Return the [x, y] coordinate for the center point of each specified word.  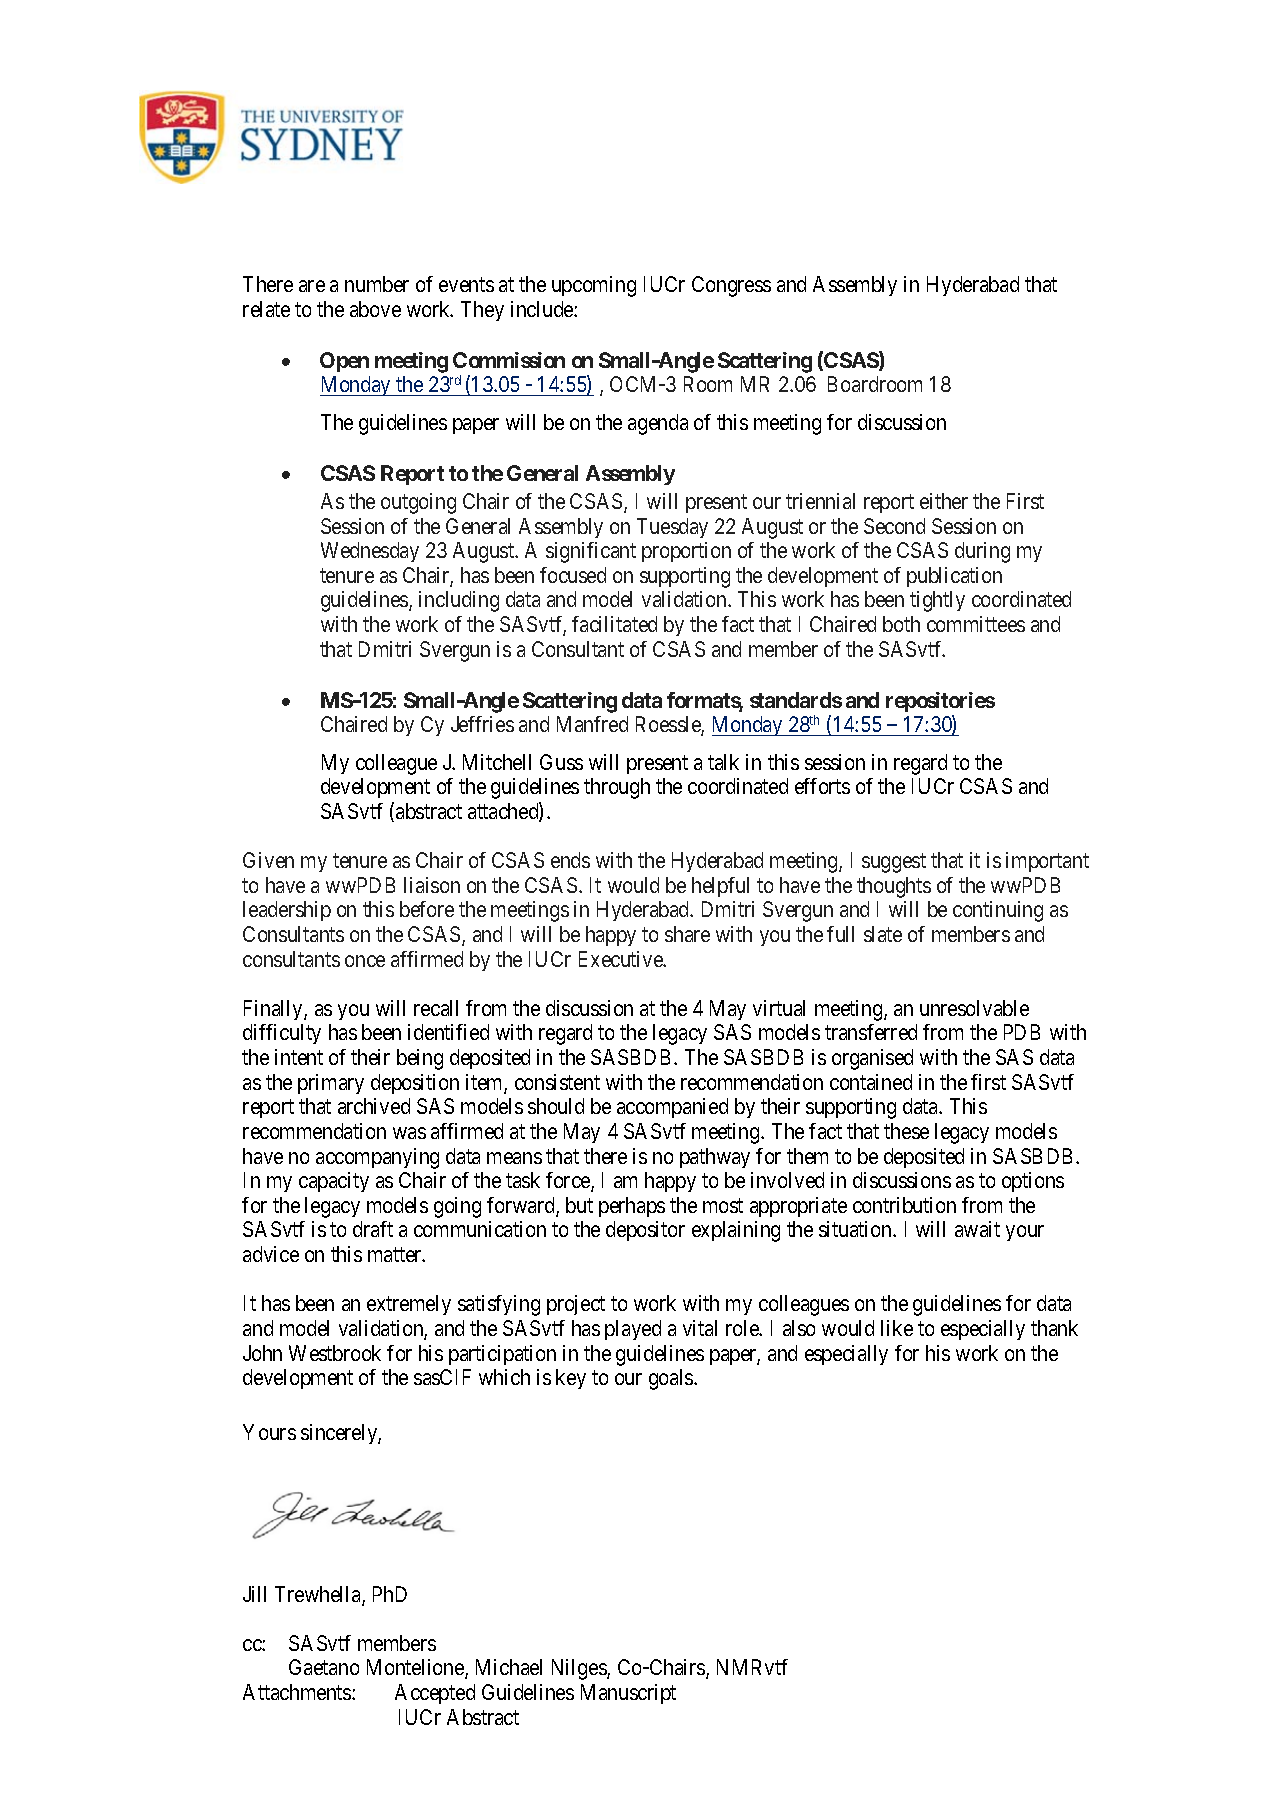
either [944, 501]
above [375, 309]
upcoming [594, 286]
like [897, 1328]
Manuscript [628, 1694]
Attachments [298, 1692]
